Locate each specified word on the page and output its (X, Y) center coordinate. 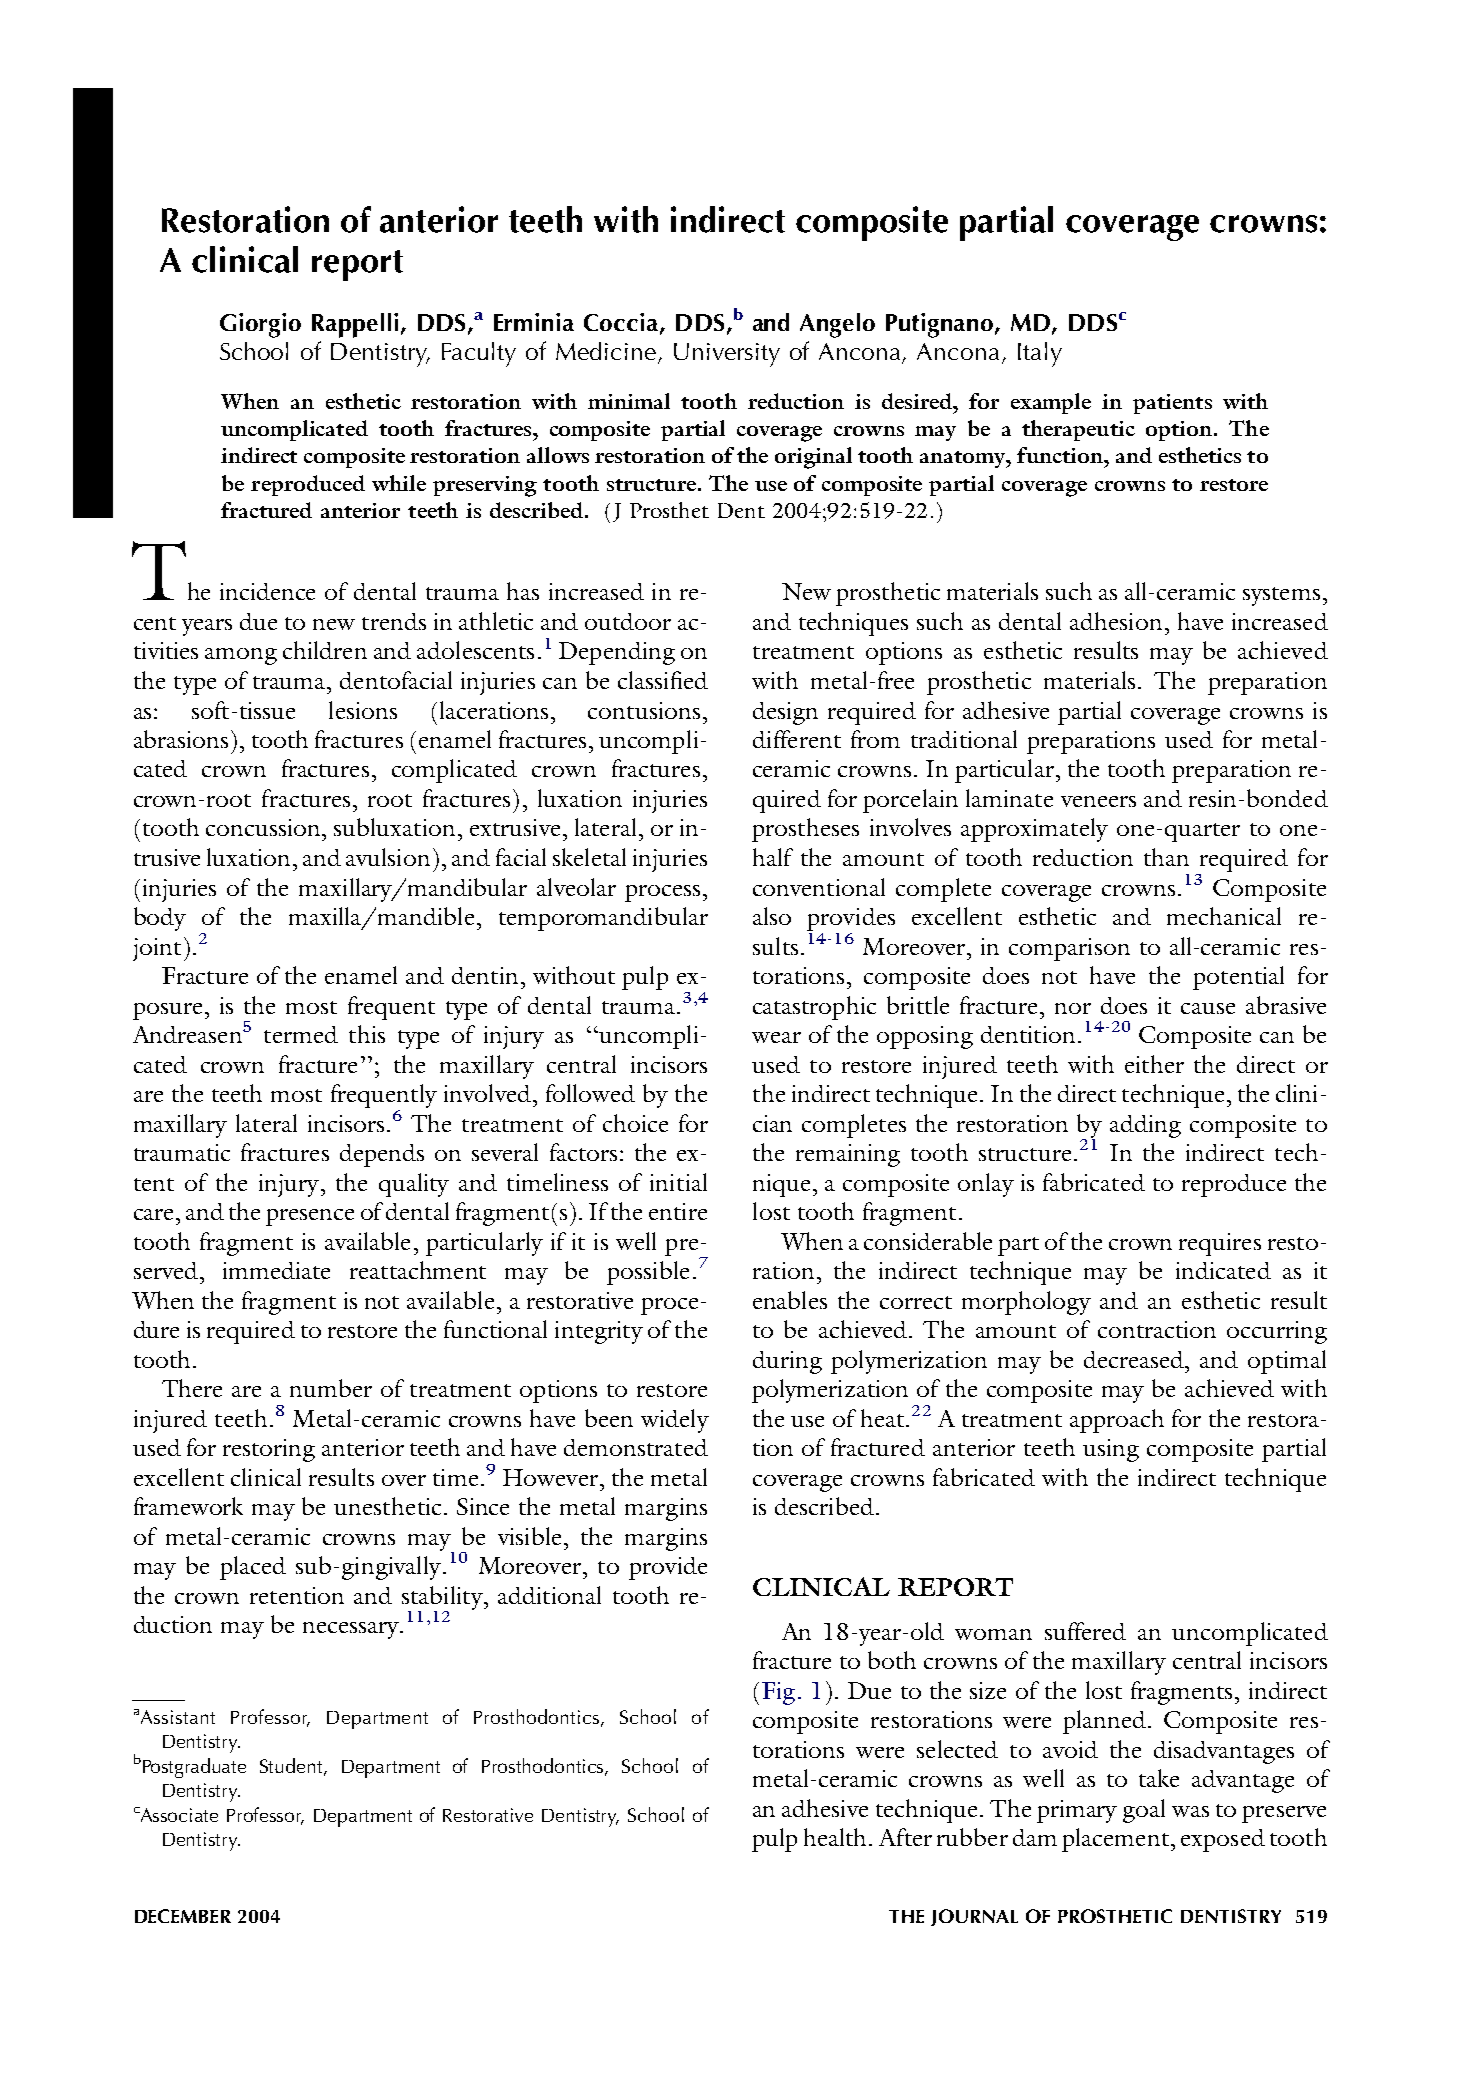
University (727, 355)
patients (1172, 404)
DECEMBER (183, 1916)
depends (382, 1155)
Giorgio (260, 325)
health (837, 1837)
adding (1145, 1126)
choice (635, 1123)
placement (1115, 1840)
